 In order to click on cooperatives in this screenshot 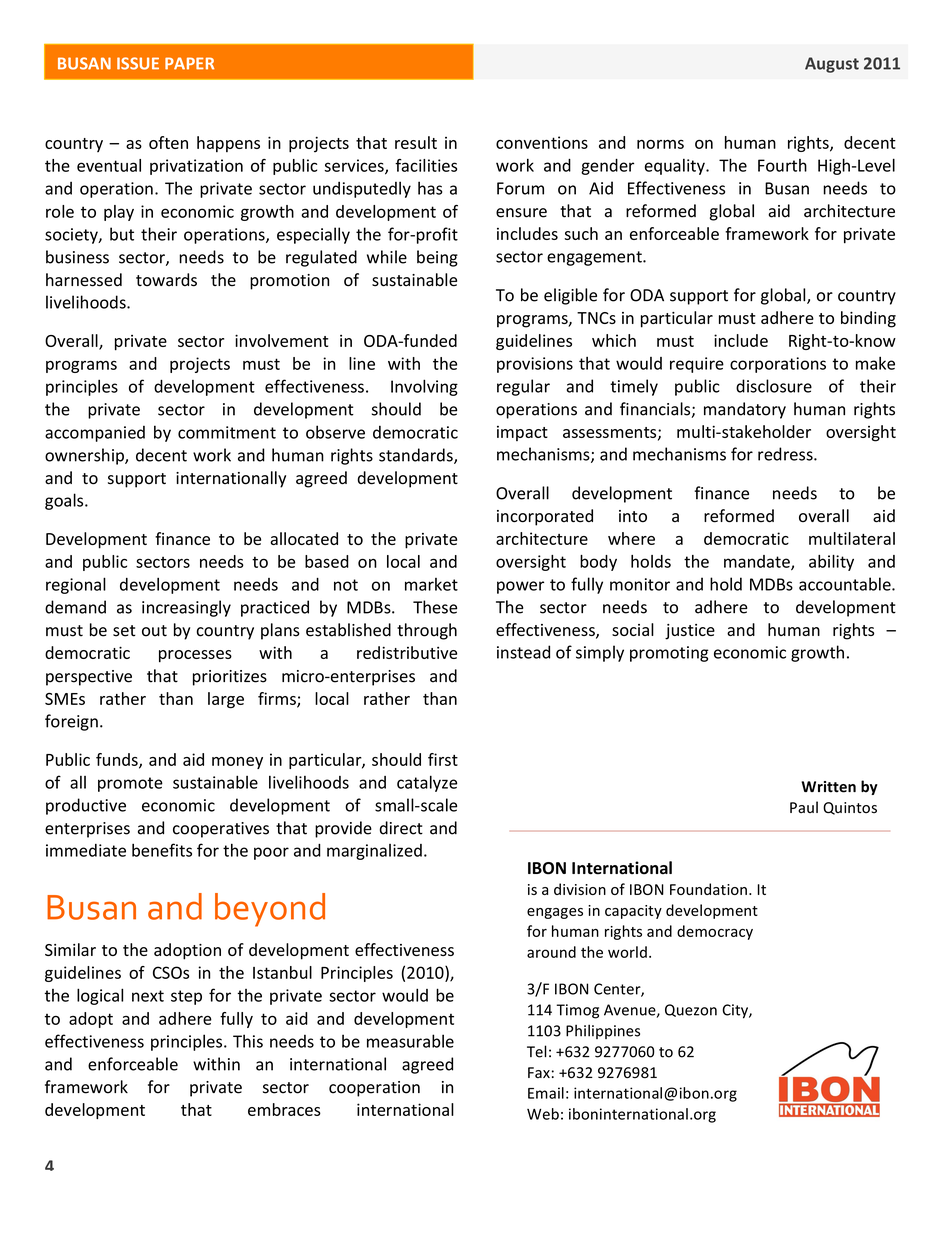, I will do `click(221, 830)`.
